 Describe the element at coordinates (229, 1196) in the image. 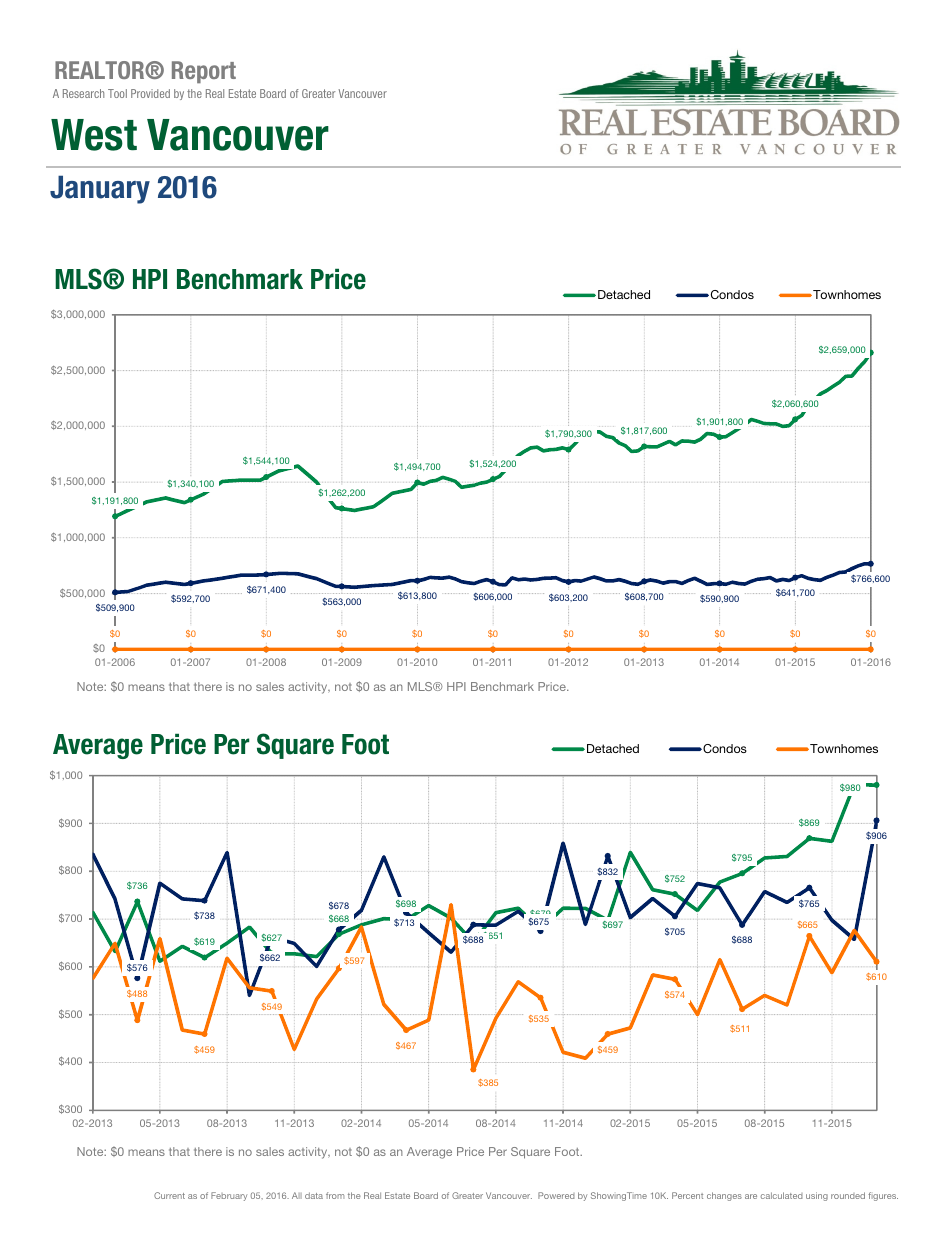

I see `February` at that location.
